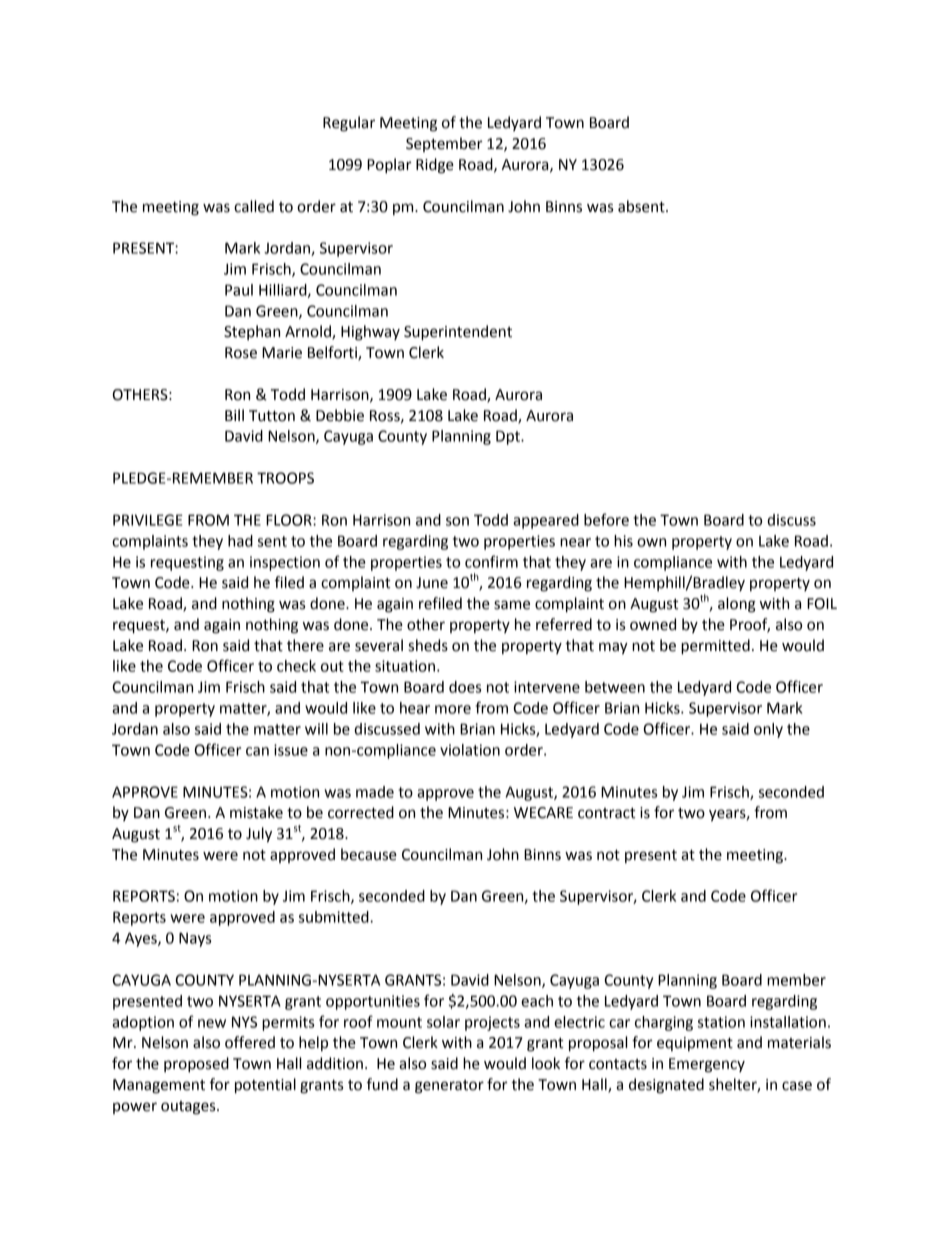  I want to click on called, so click(254, 206).
